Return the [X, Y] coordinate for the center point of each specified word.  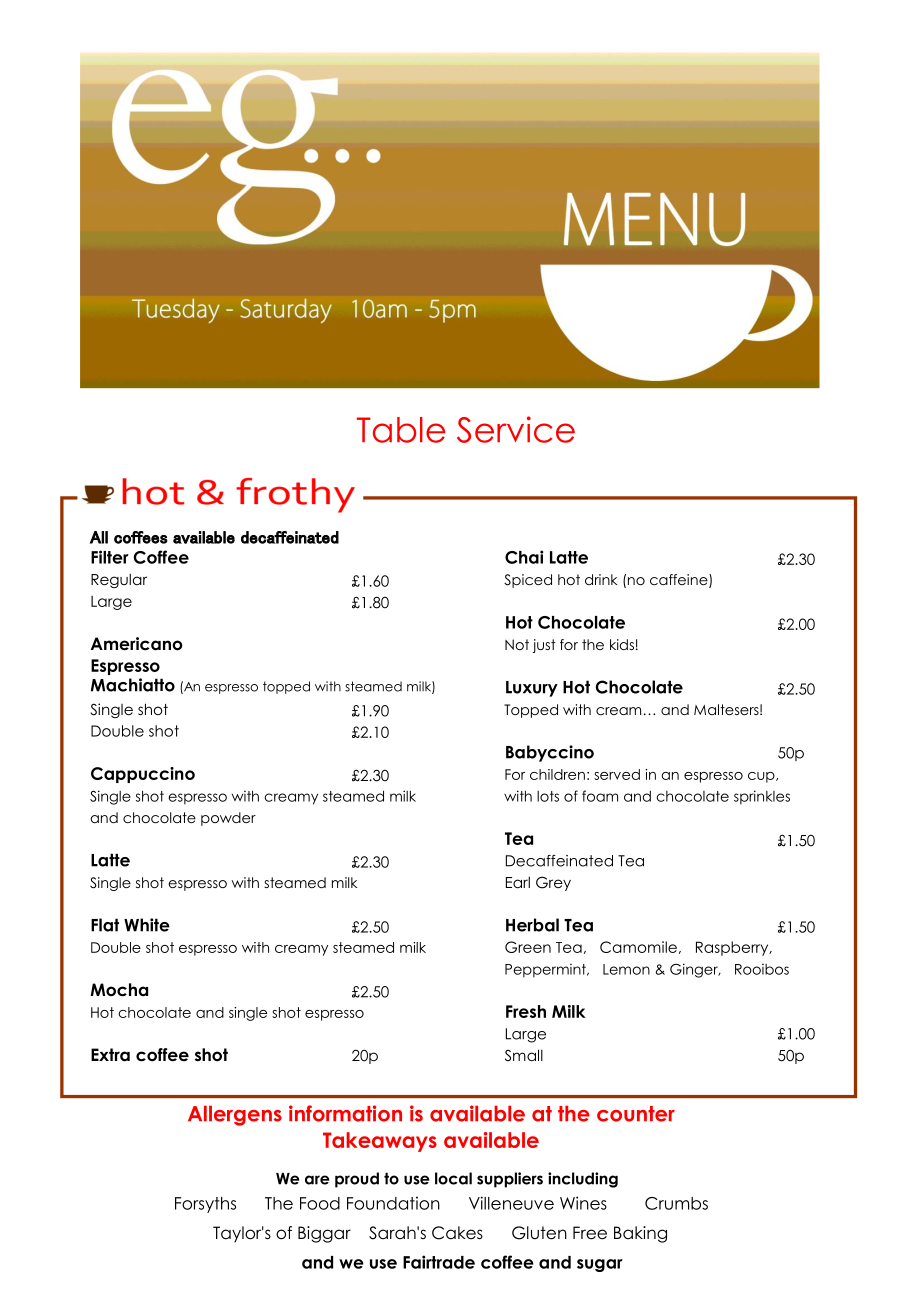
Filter [110, 557]
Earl [518, 882]
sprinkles [762, 797]
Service [516, 429]
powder [228, 819]
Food [320, 1203]
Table [401, 430]
